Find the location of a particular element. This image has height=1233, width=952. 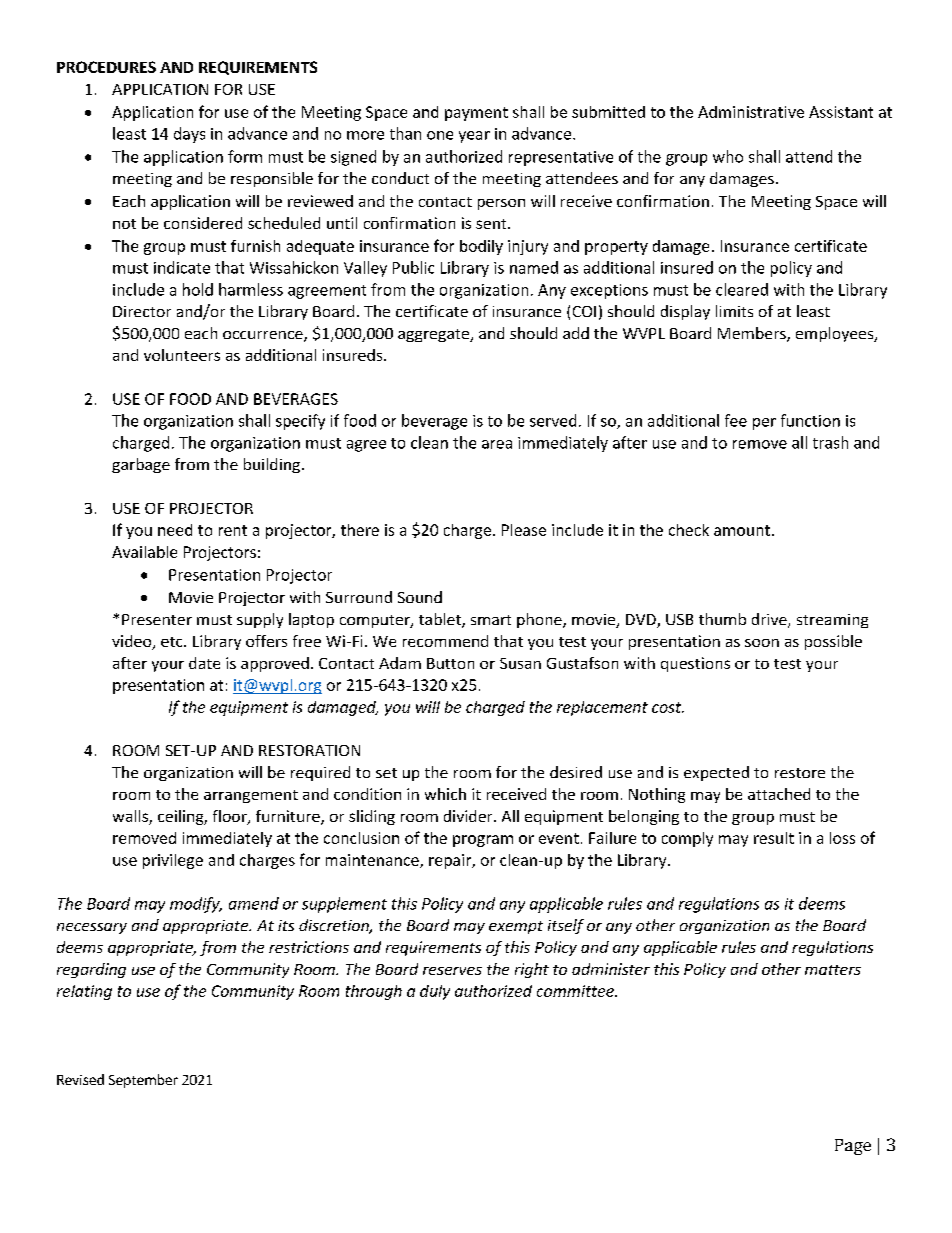

privilege is located at coordinates (173, 861).
